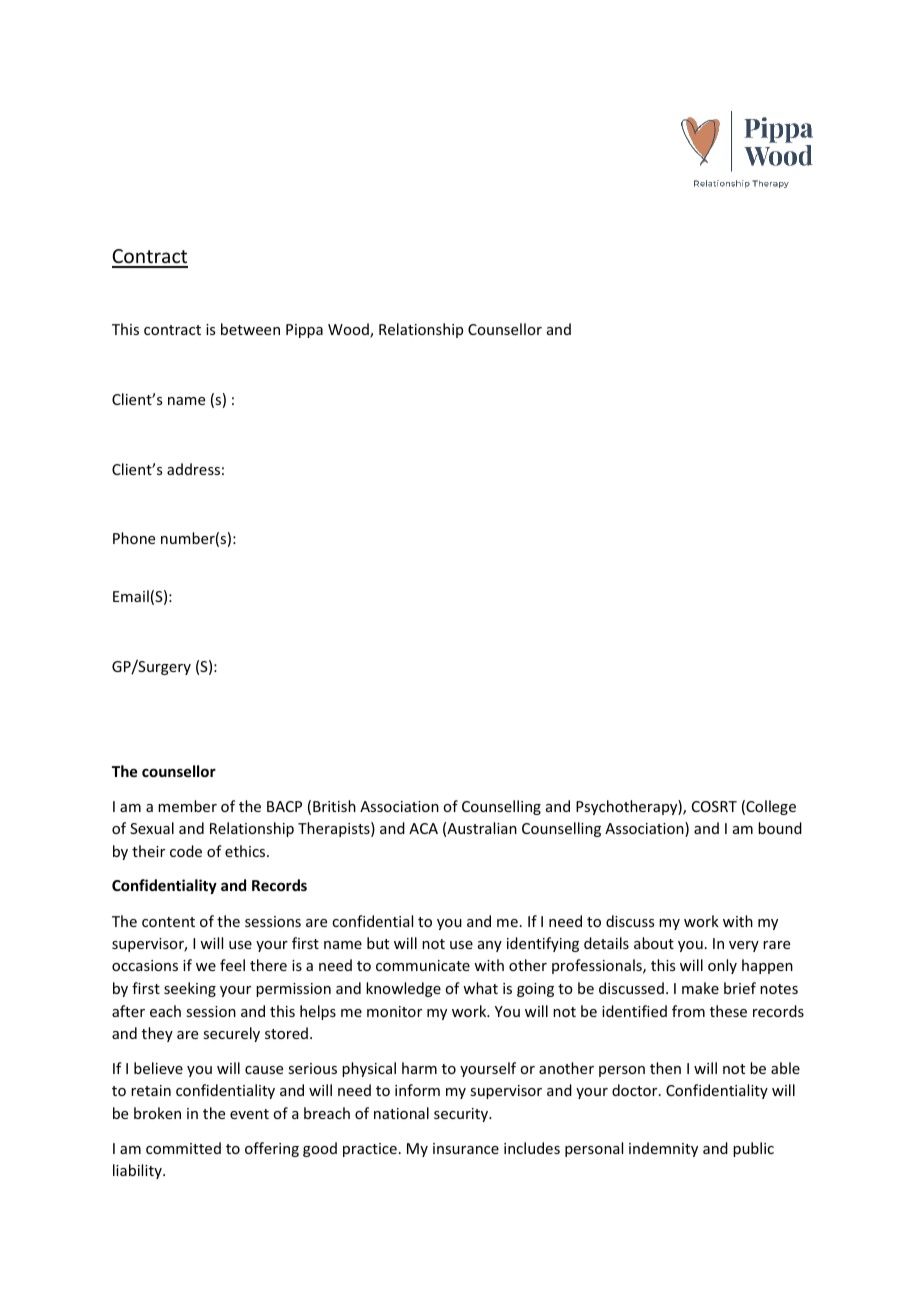 Image resolution: width=924 pixels, height=1308 pixels. I want to click on bound, so click(780, 828).
